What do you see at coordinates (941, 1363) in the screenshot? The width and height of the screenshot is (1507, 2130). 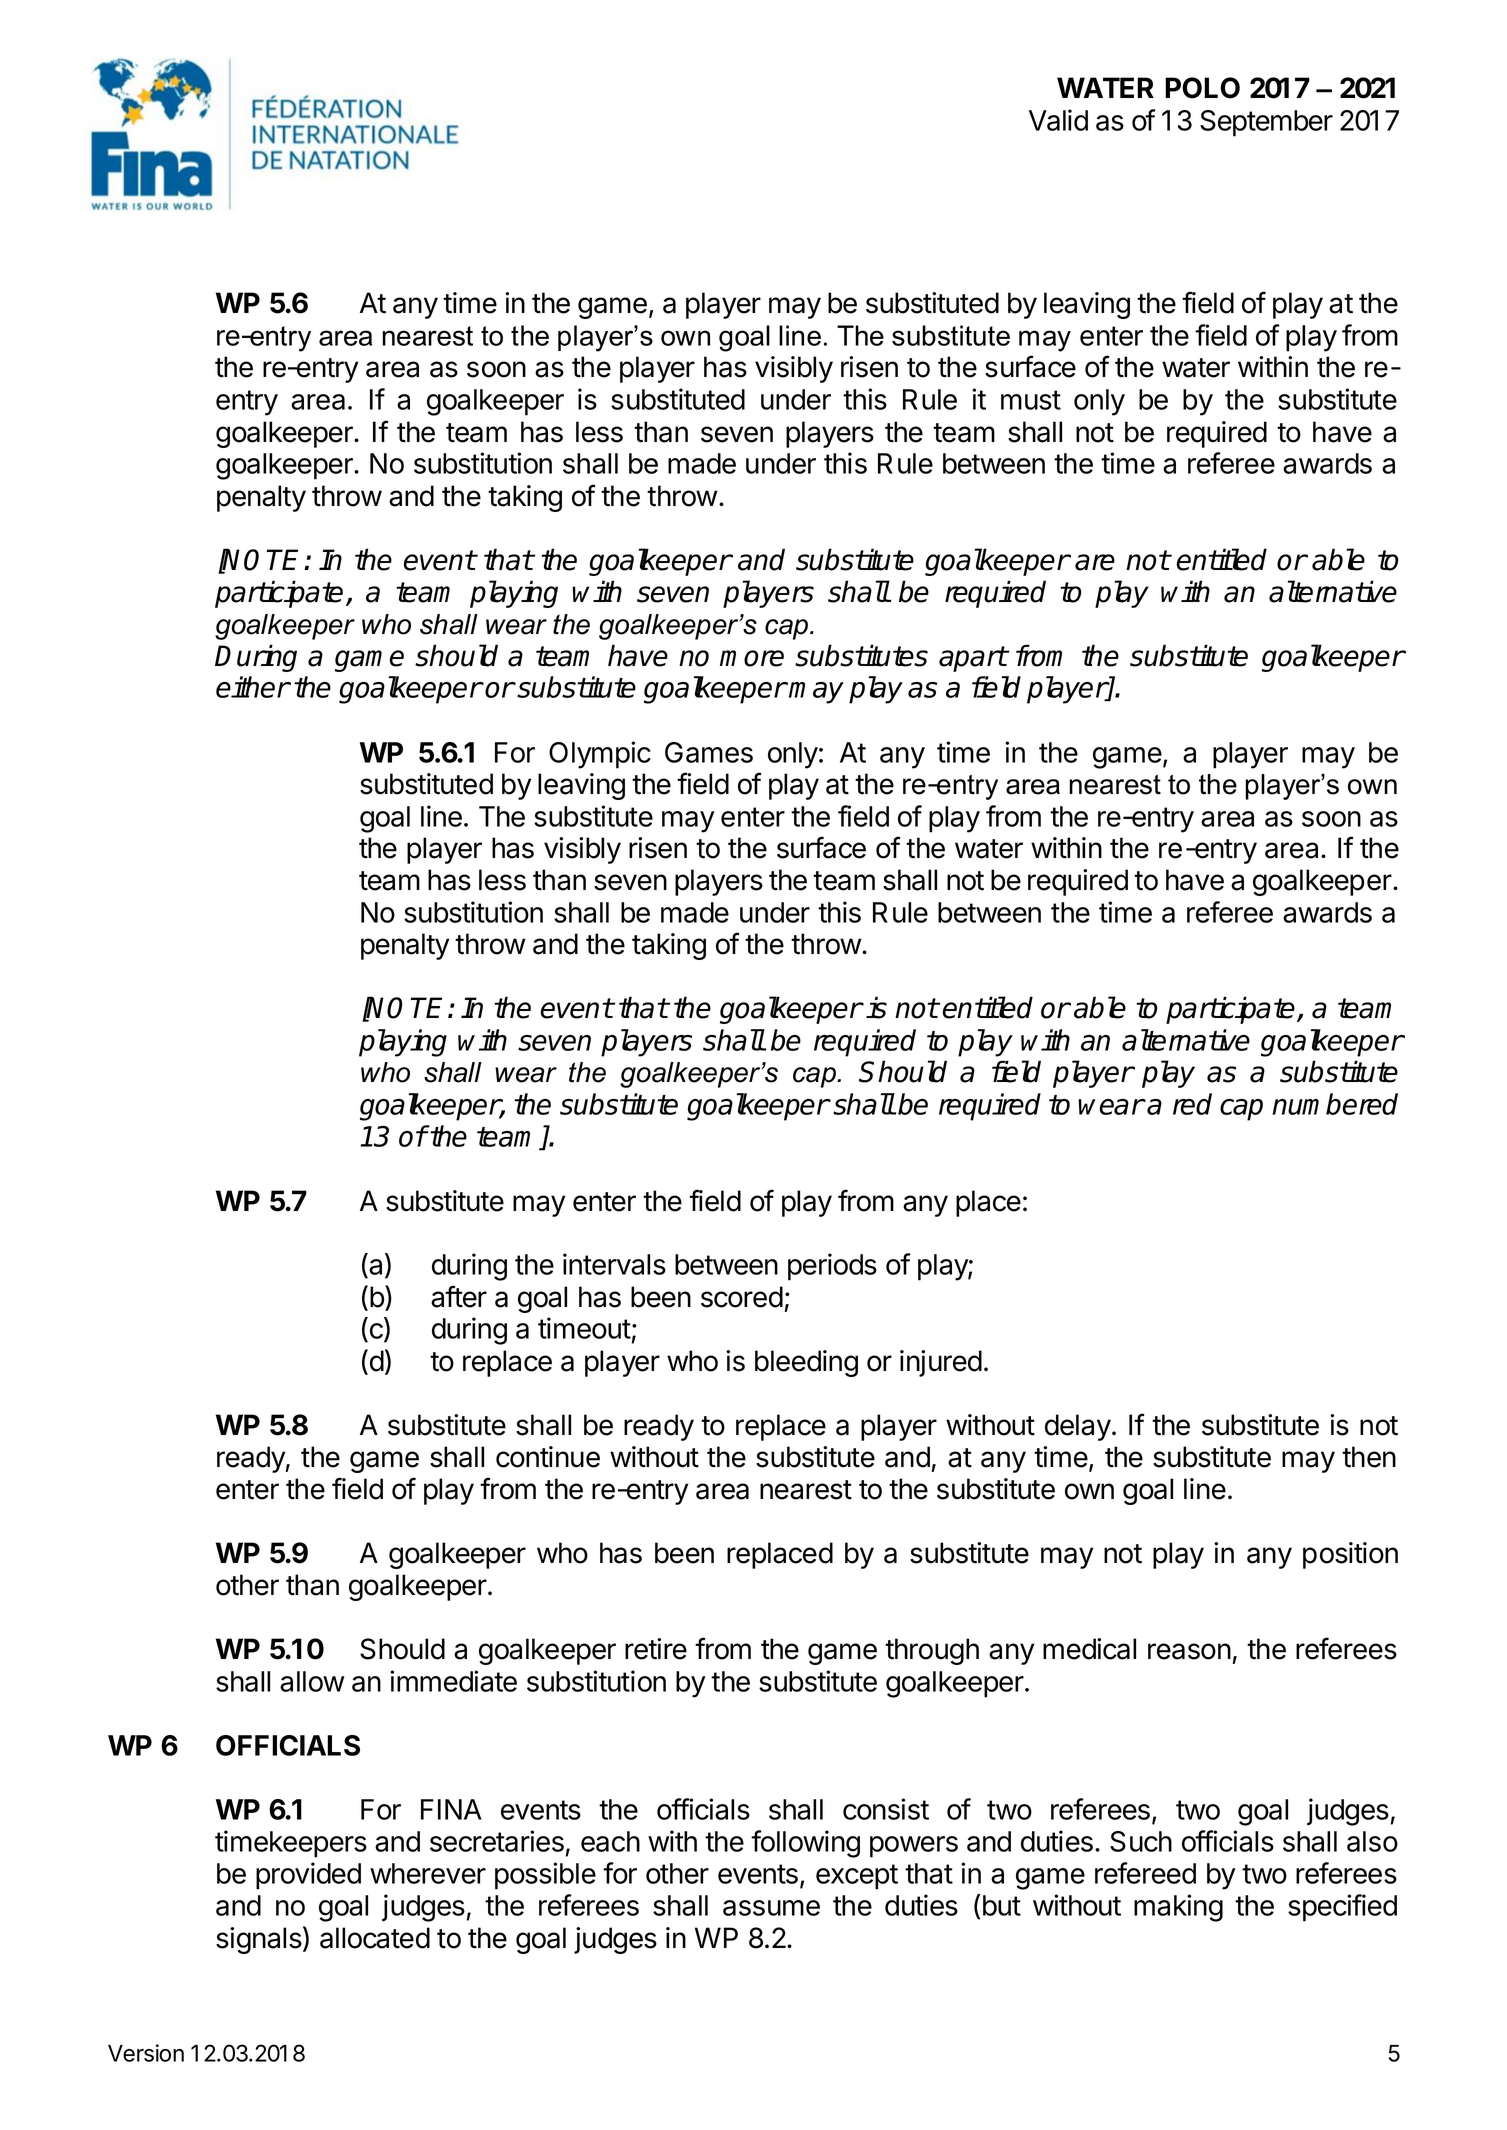 I see `injured` at bounding box center [941, 1363].
